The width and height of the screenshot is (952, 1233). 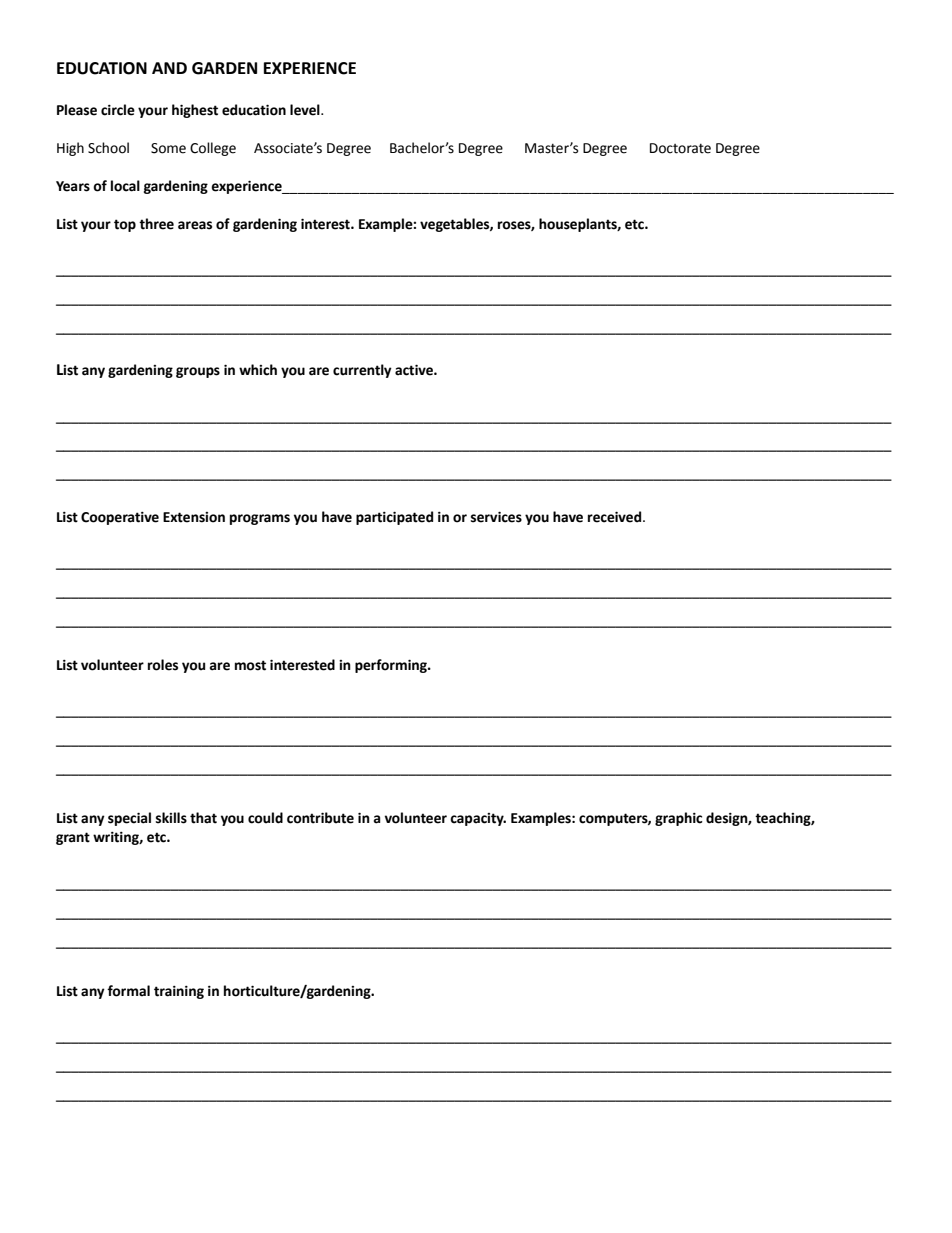 I want to click on Doctorate, so click(x=680, y=148).
